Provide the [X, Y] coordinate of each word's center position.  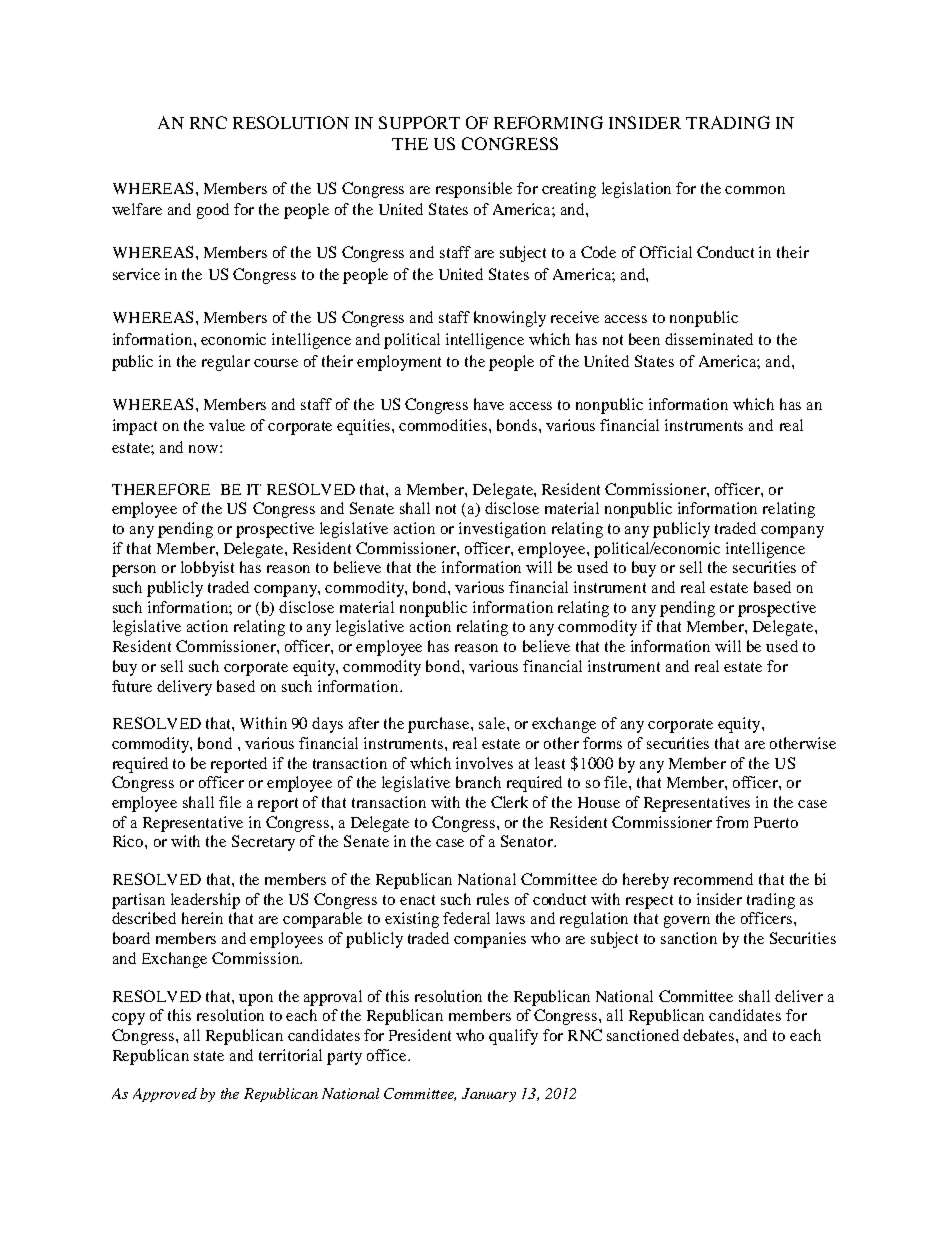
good [213, 211]
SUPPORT [419, 122]
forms [602, 743]
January [489, 1095]
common [755, 190]
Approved [165, 1095]
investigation [502, 530]
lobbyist [207, 569]
